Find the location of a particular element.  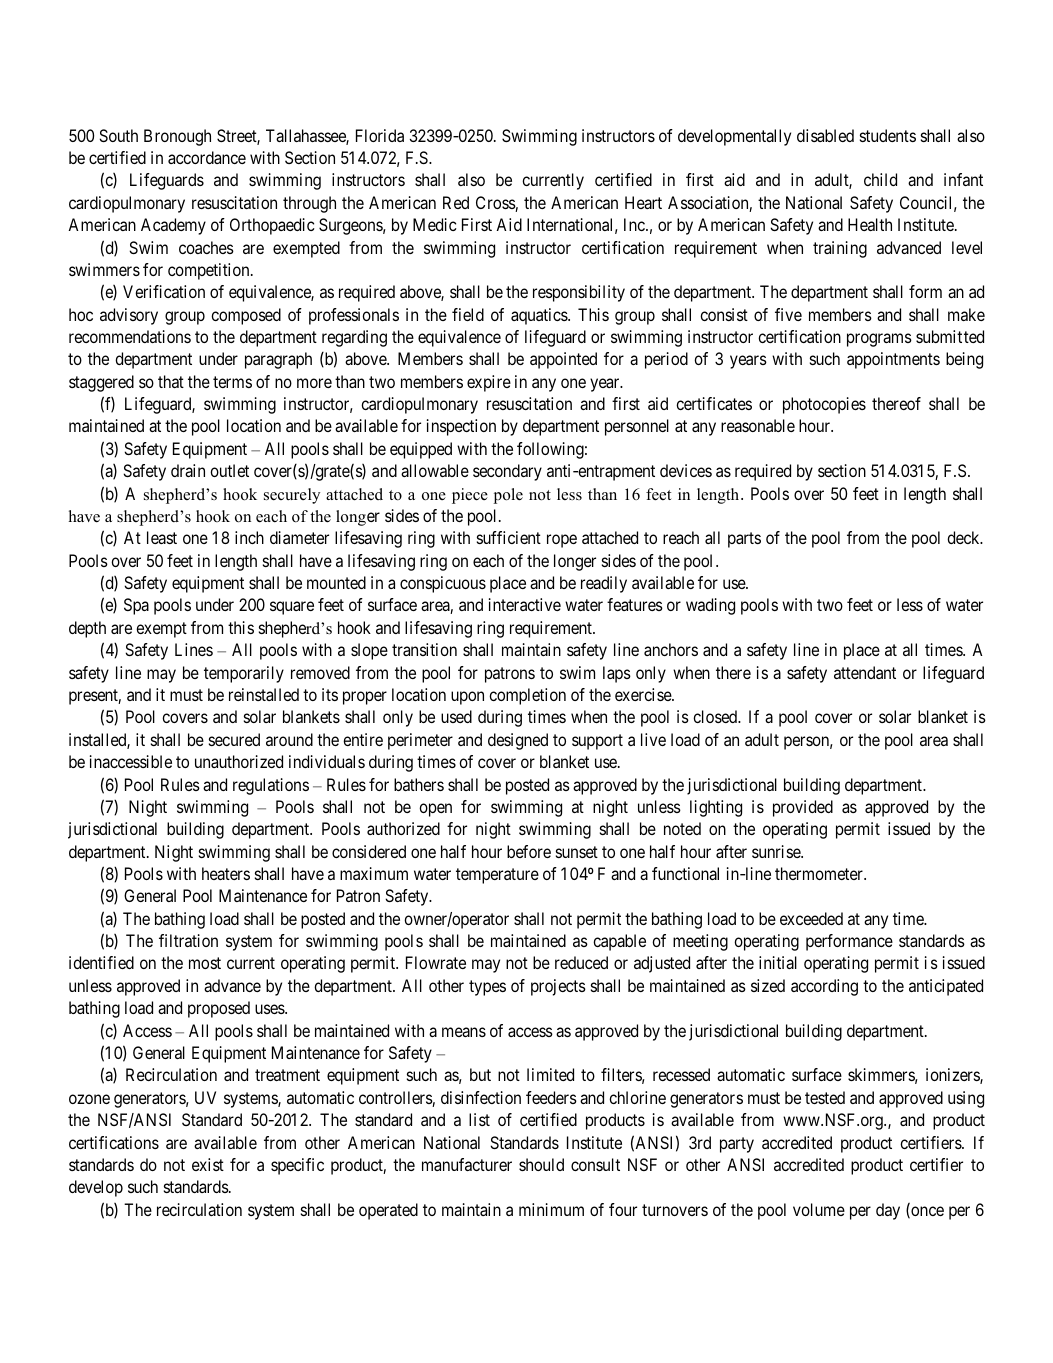

temporarily is located at coordinates (244, 674).
